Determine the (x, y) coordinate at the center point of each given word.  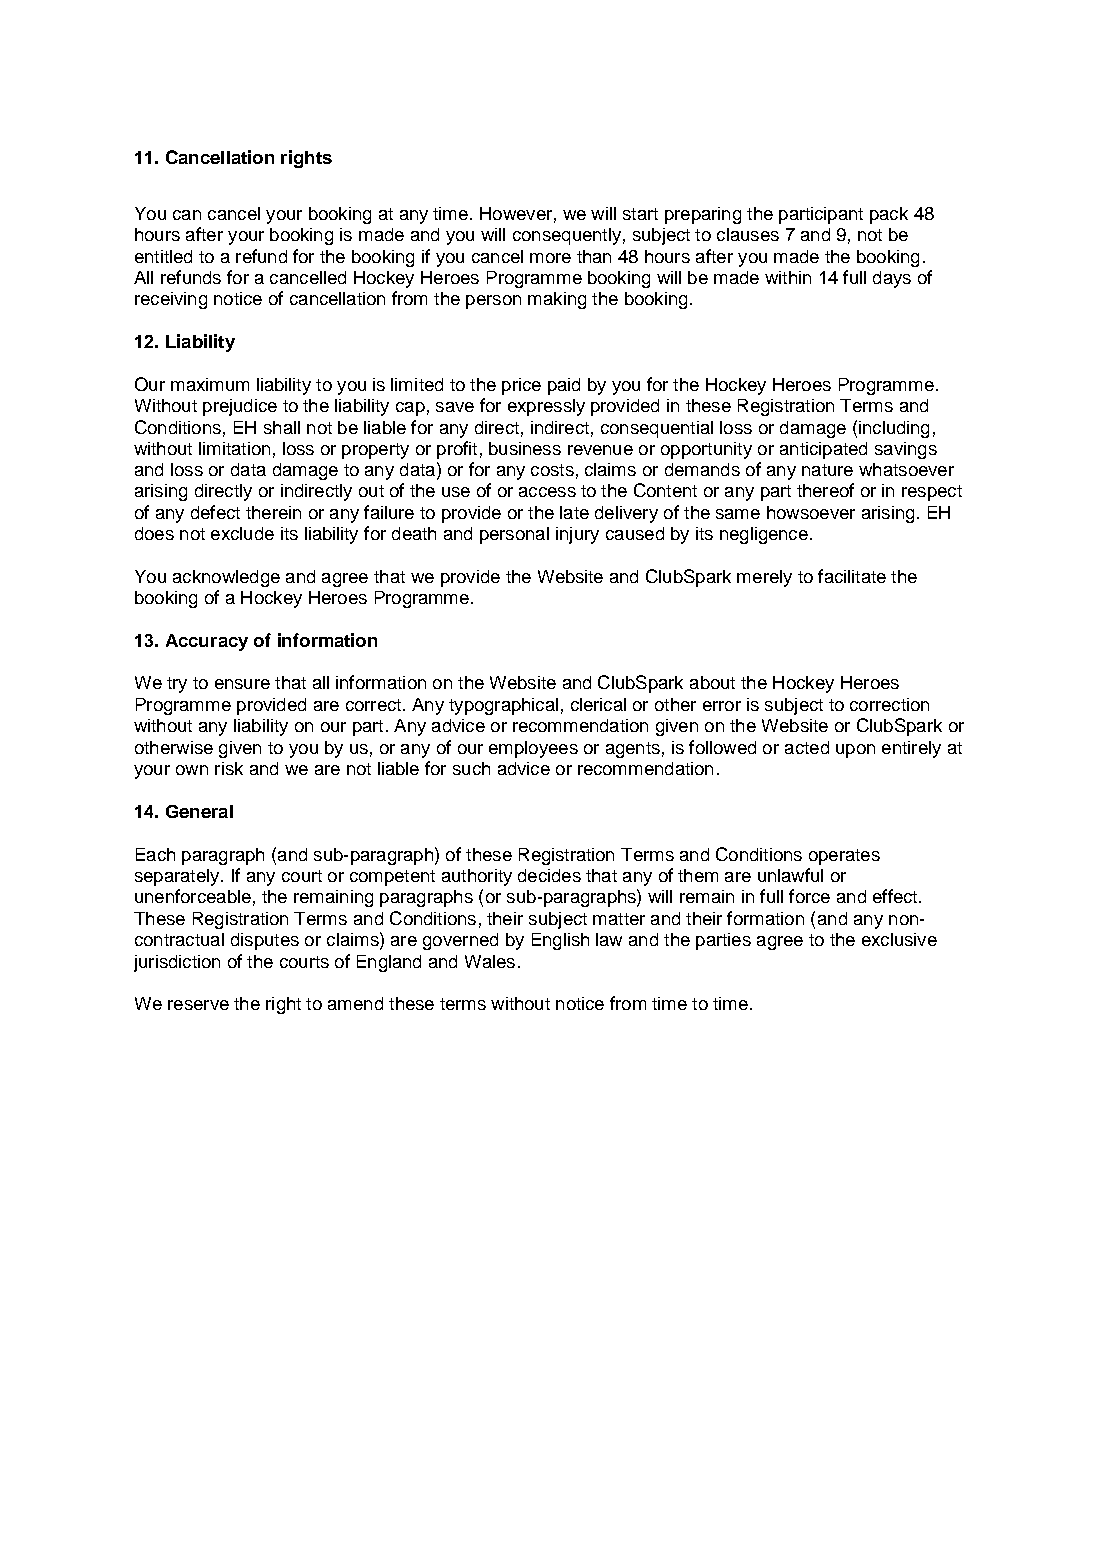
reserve (198, 1005)
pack (889, 215)
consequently (567, 236)
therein (273, 512)
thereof (825, 490)
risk (229, 768)
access (547, 492)
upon (855, 751)
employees (533, 749)
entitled (163, 256)
